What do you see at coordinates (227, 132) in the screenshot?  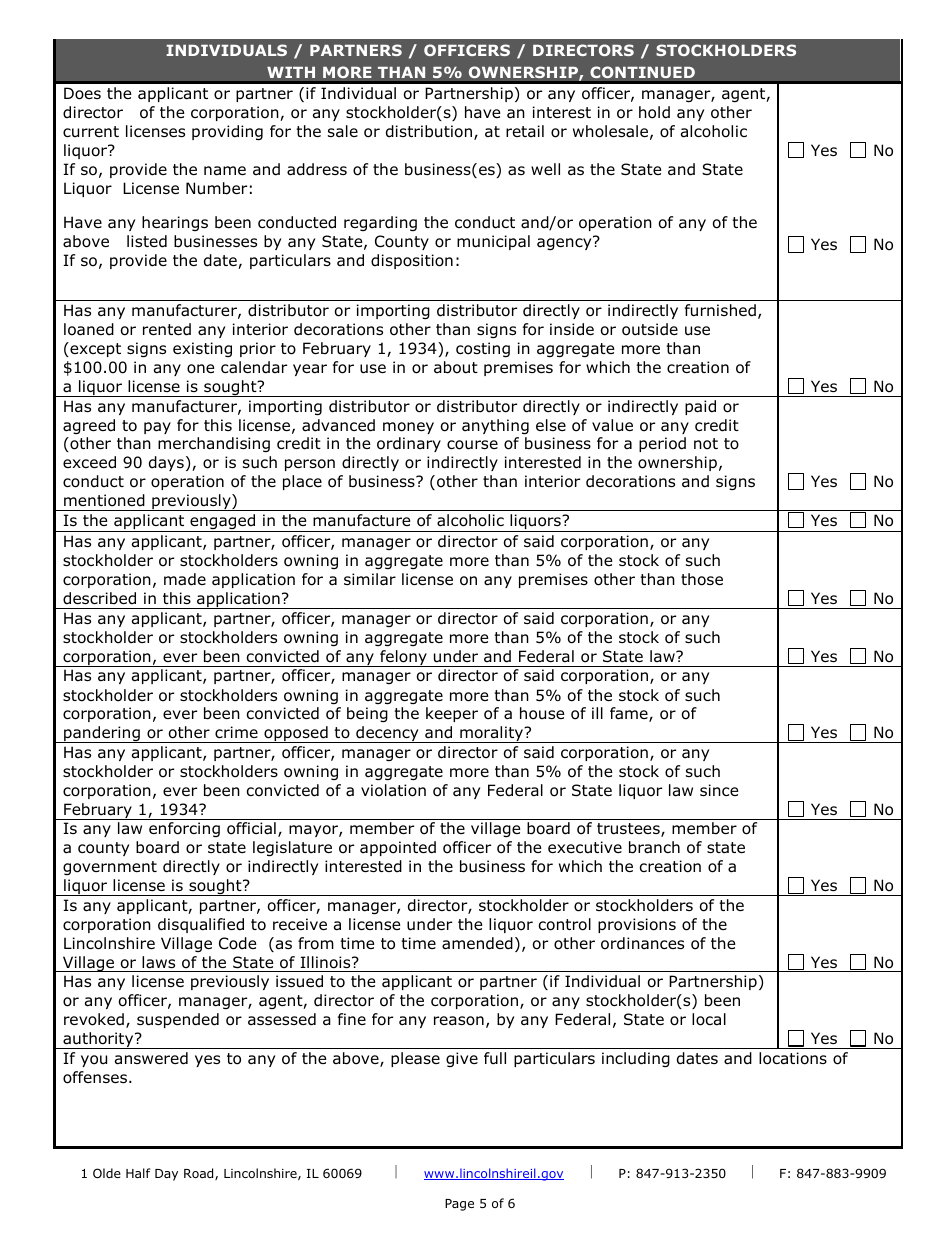 I see `providing` at bounding box center [227, 132].
